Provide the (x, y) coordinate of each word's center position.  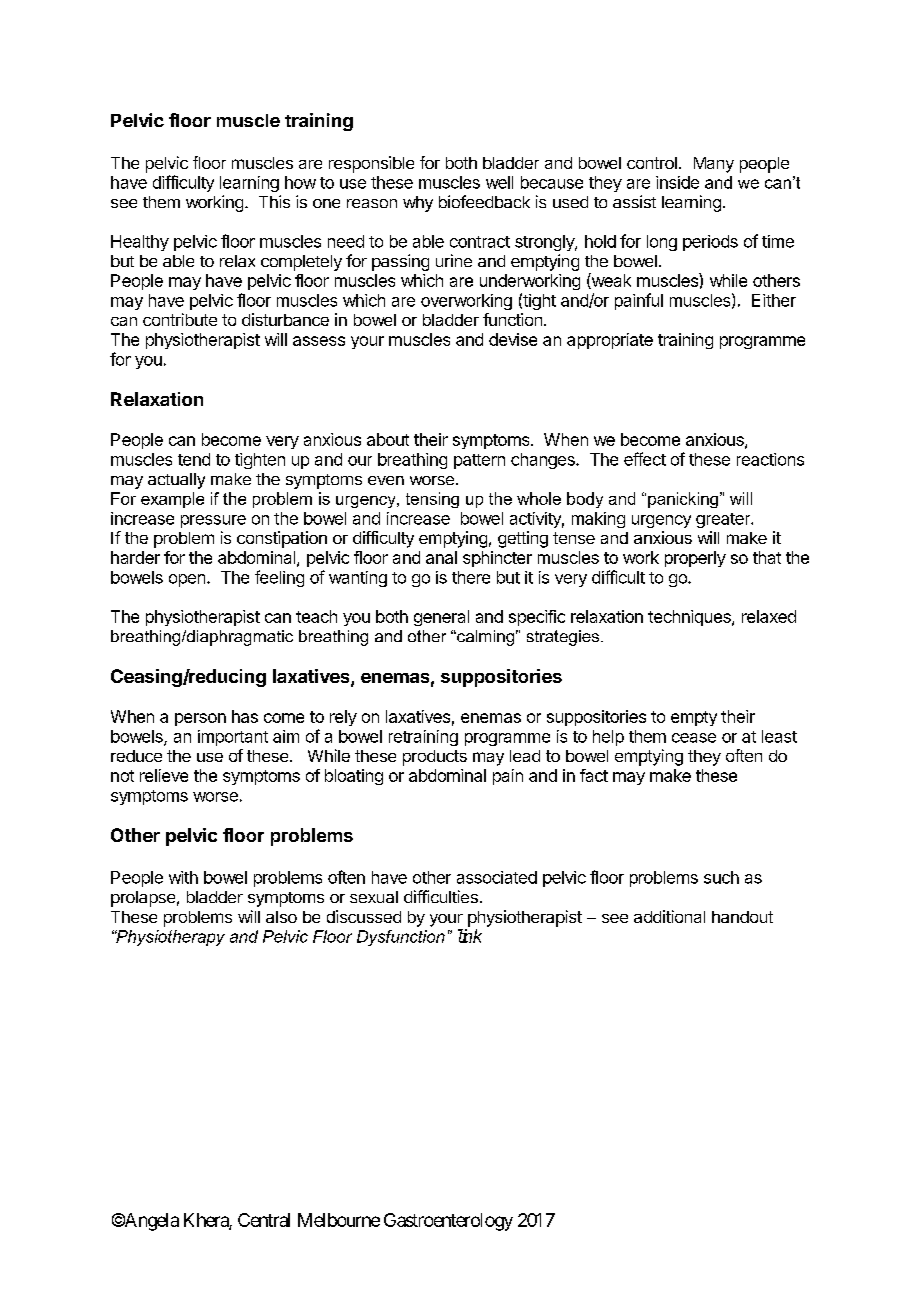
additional (669, 916)
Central (264, 1220)
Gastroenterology (448, 1222)
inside (677, 182)
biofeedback (484, 201)
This (274, 201)
